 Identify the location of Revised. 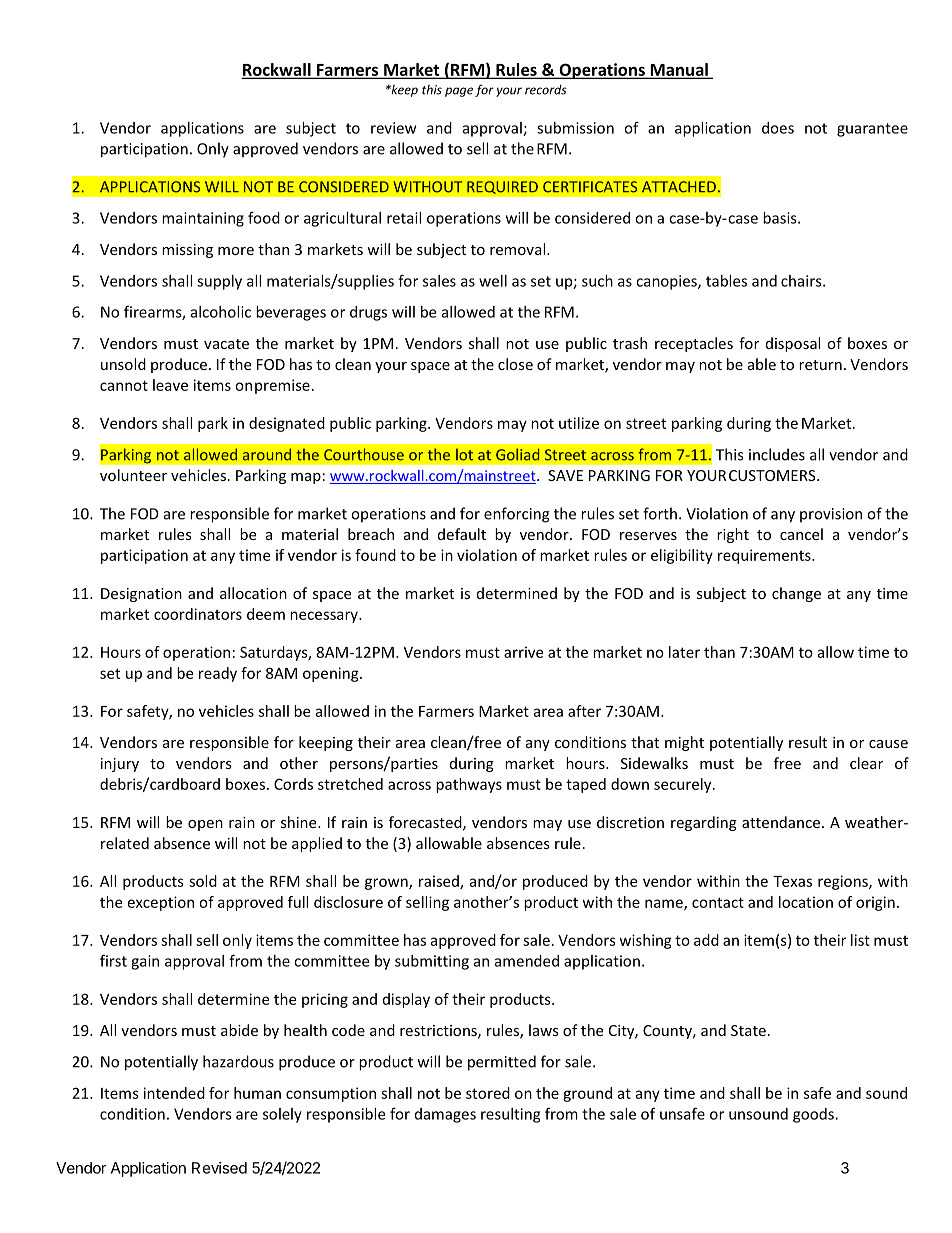
(219, 1168).
